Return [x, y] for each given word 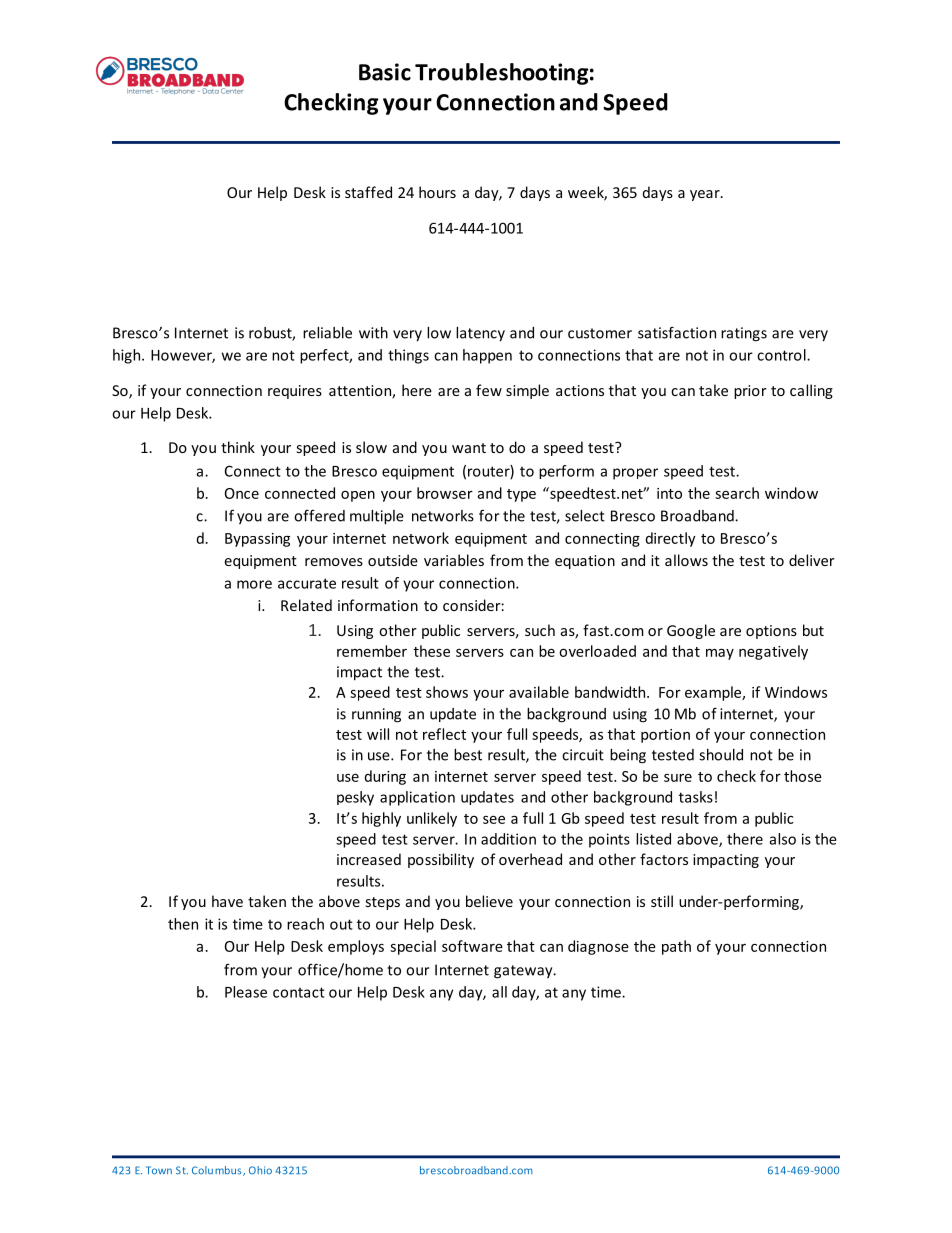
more [254, 584]
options [771, 632]
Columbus [218, 1171]
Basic [385, 72]
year [706, 195]
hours [437, 192]
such [540, 630]
